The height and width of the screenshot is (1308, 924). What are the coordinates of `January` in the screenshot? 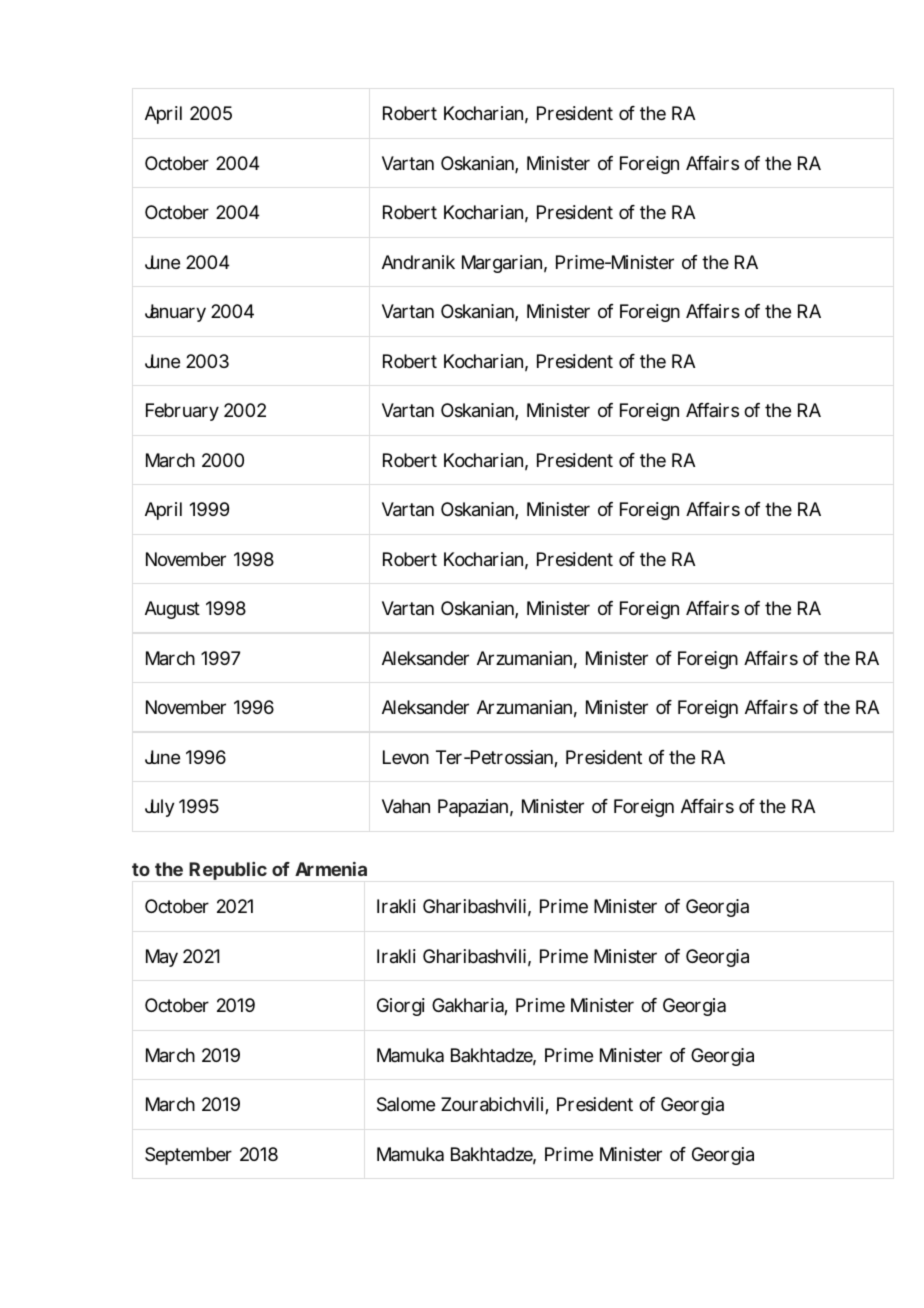 It's located at (175, 313).
